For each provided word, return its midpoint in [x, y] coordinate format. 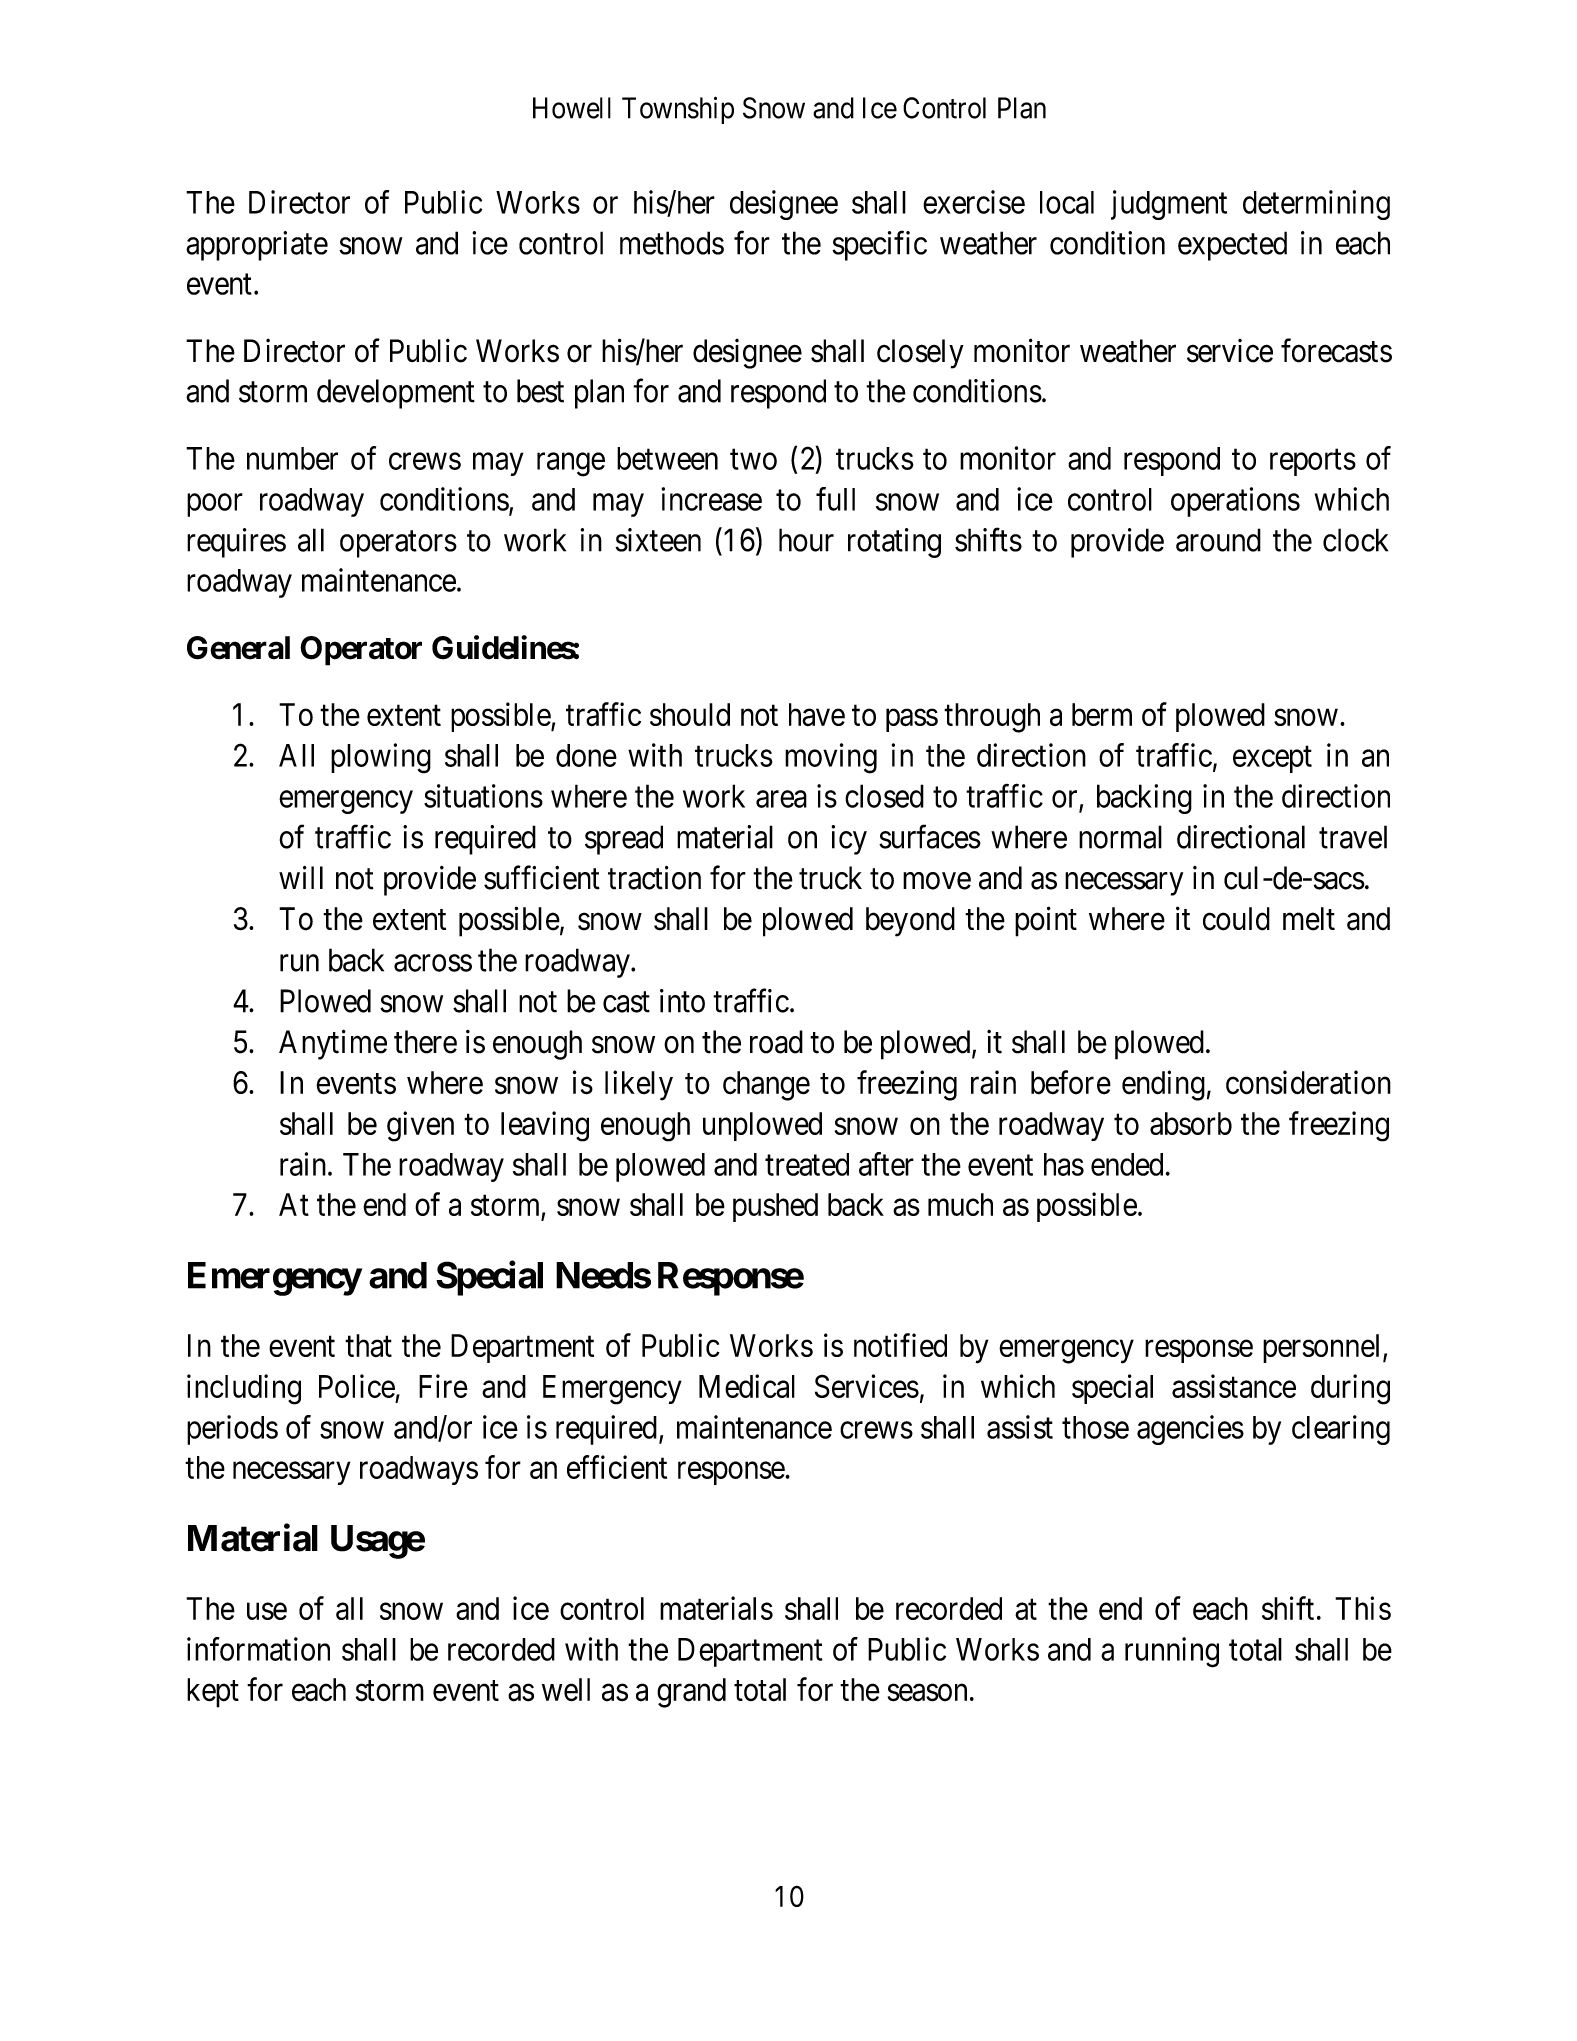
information [258, 1649]
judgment [1169, 205]
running [1172, 1652]
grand [691, 1693]
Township [678, 110]
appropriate [257, 246]
